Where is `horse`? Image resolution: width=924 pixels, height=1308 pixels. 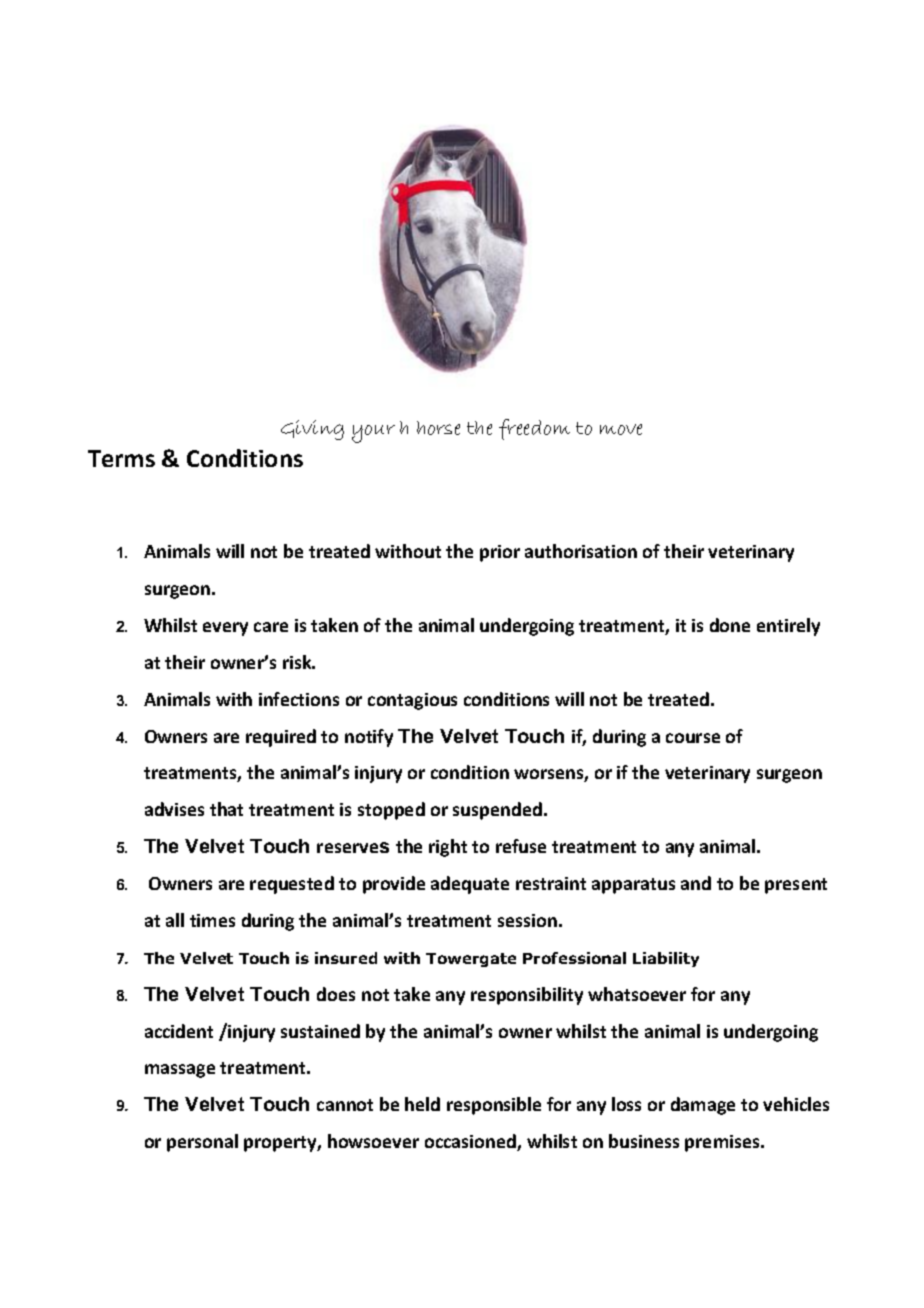
horse is located at coordinates (438, 428).
